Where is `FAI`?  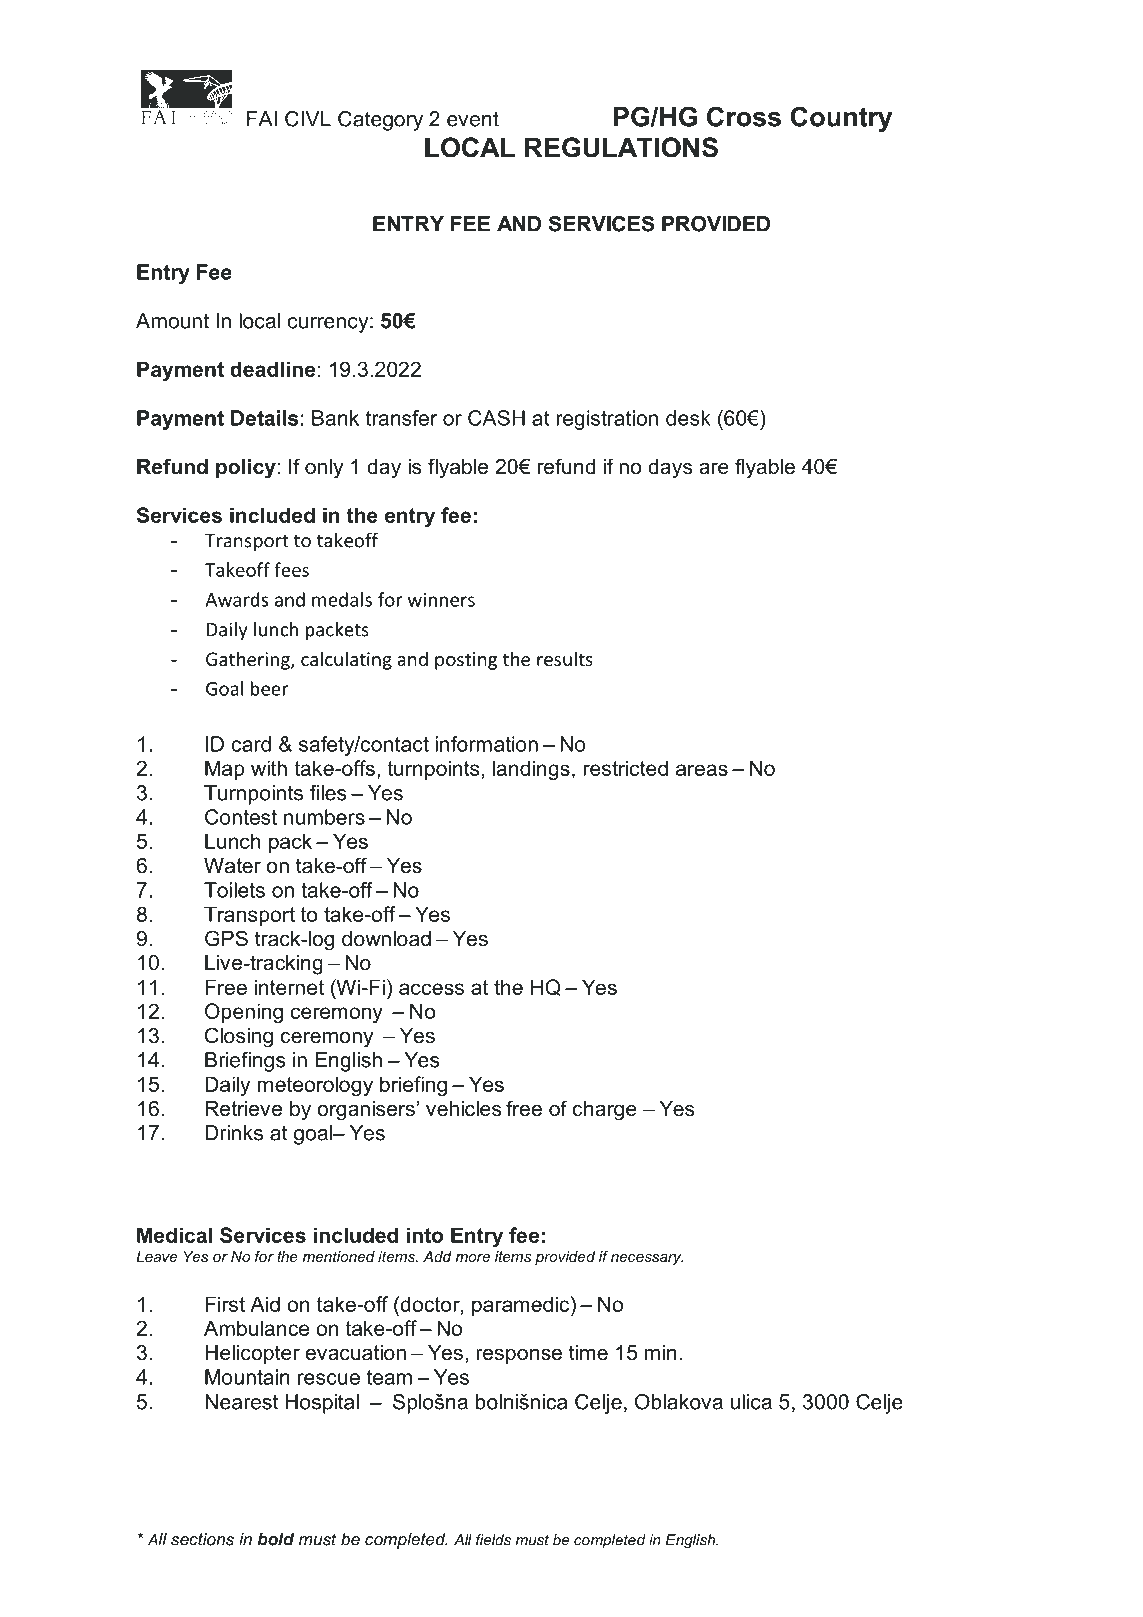 FAI is located at coordinates (262, 119).
